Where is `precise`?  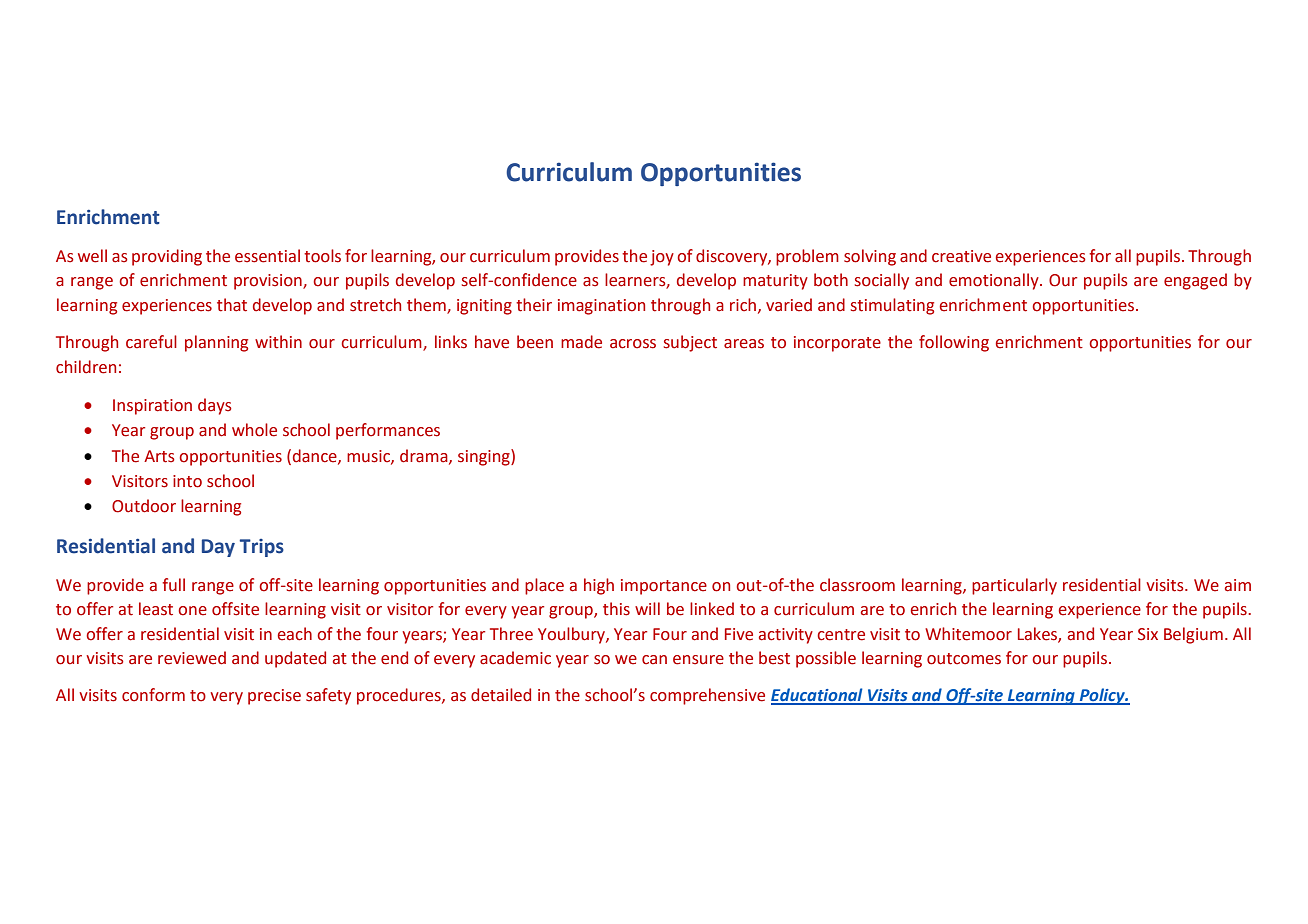
precise is located at coordinates (274, 697).
